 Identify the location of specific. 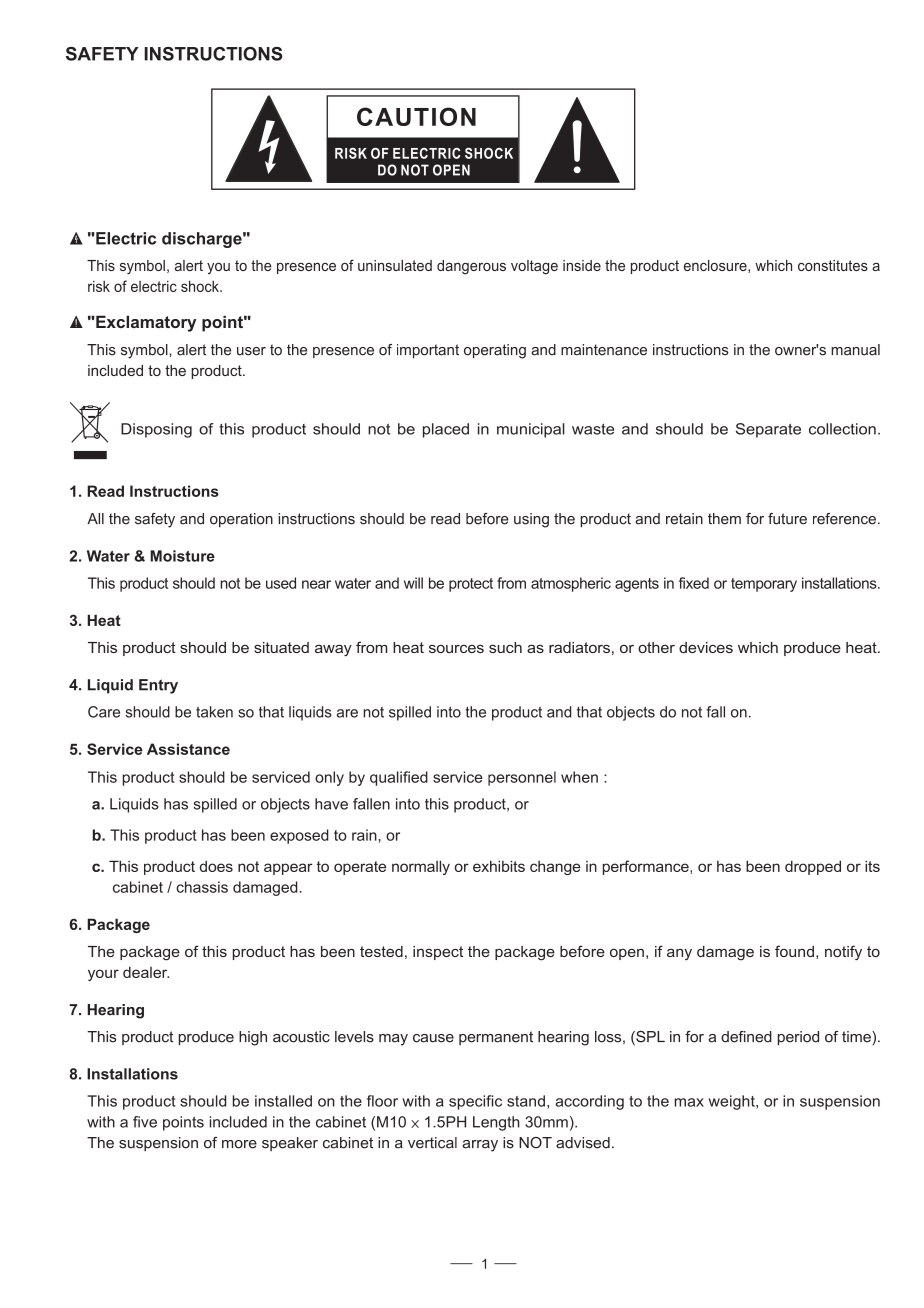
(475, 1102).
